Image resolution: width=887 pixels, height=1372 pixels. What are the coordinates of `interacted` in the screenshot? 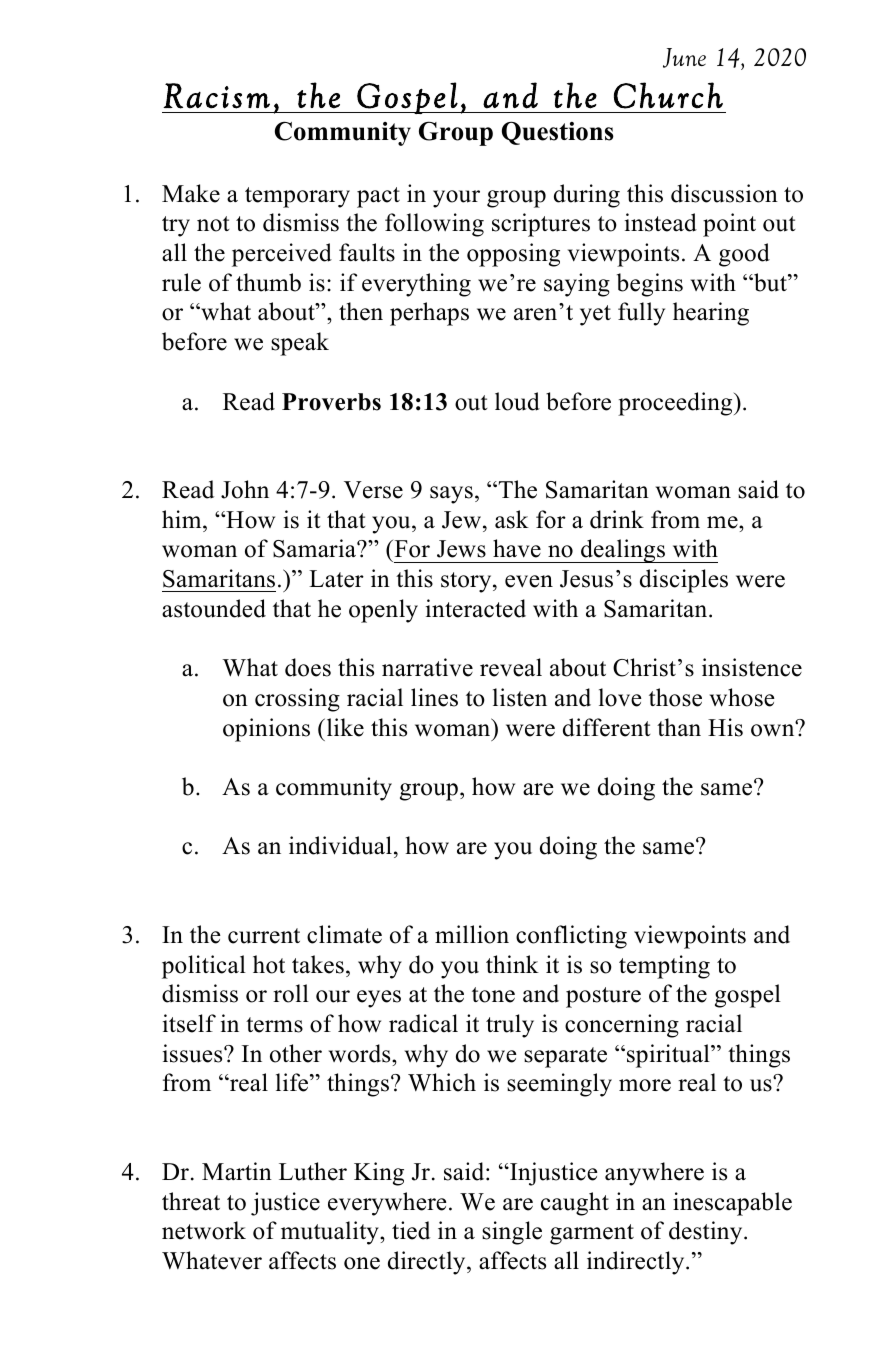 It's located at (476, 608).
